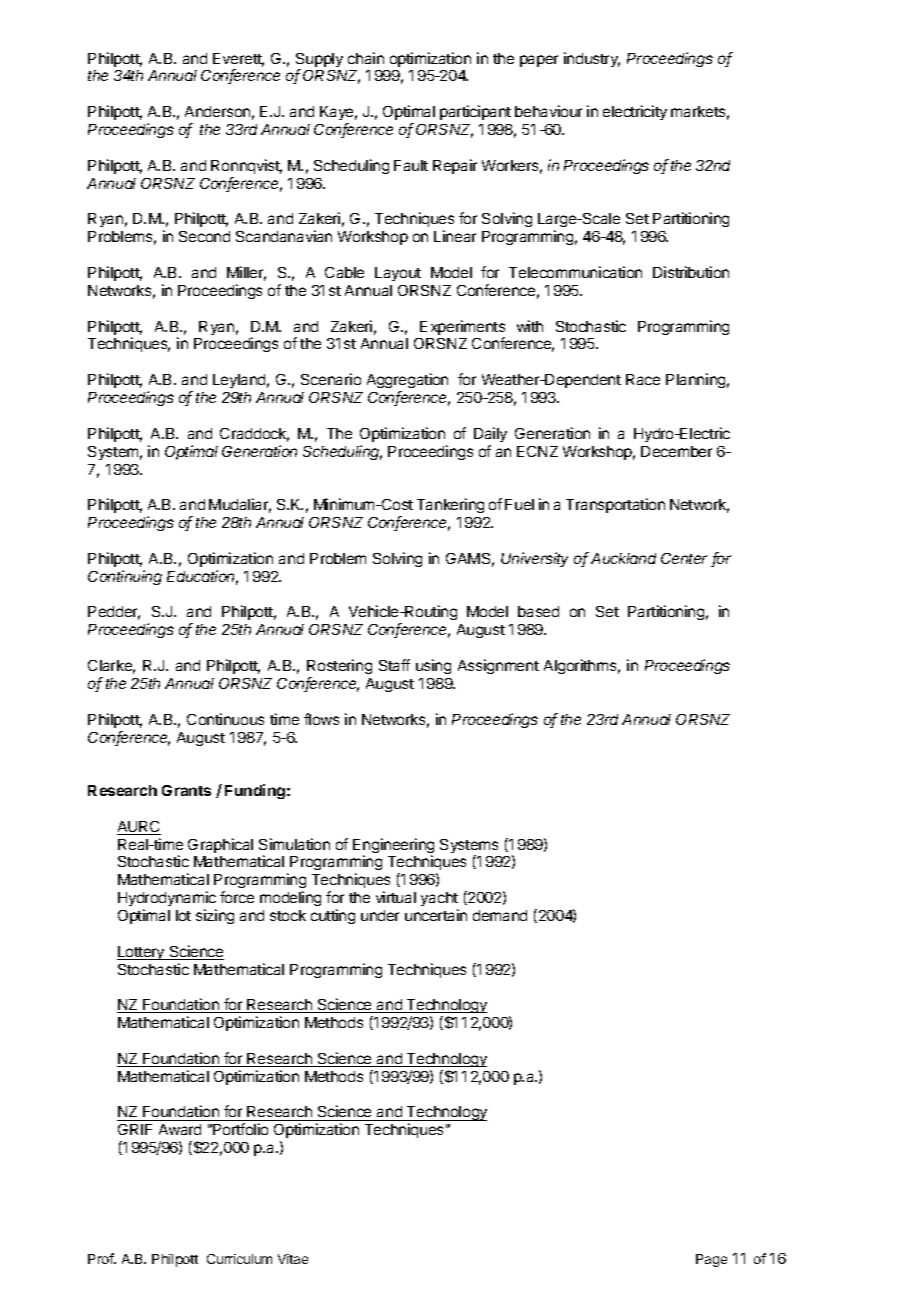 This page has width=924, height=1308. What do you see at coordinates (500, 915) in the page?
I see `demand` at bounding box center [500, 915].
